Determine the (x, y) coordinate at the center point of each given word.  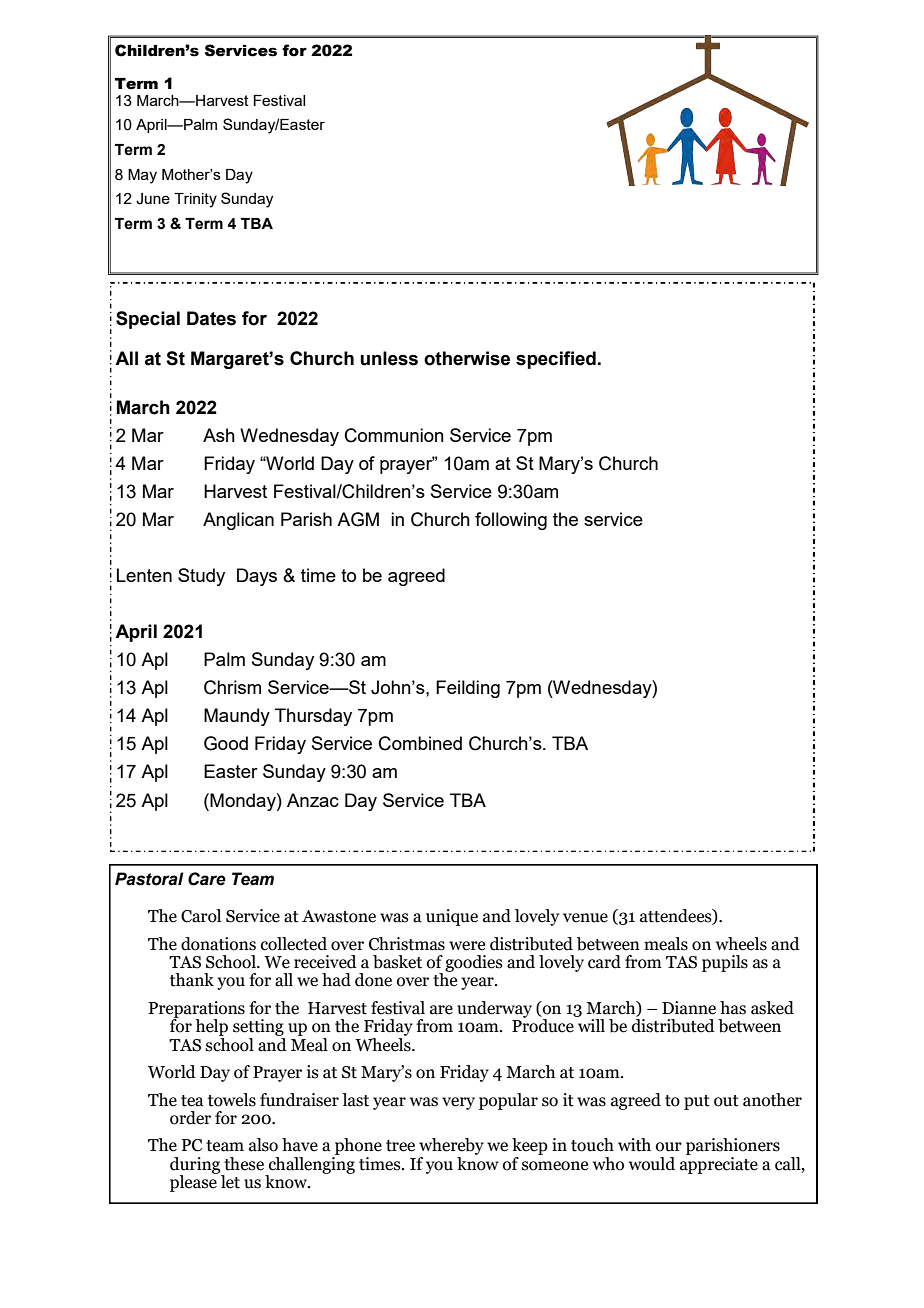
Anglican (238, 521)
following (511, 521)
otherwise (467, 358)
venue (585, 918)
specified (556, 360)
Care (207, 879)
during (196, 1166)
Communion (394, 435)
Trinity (195, 200)
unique (452, 917)
